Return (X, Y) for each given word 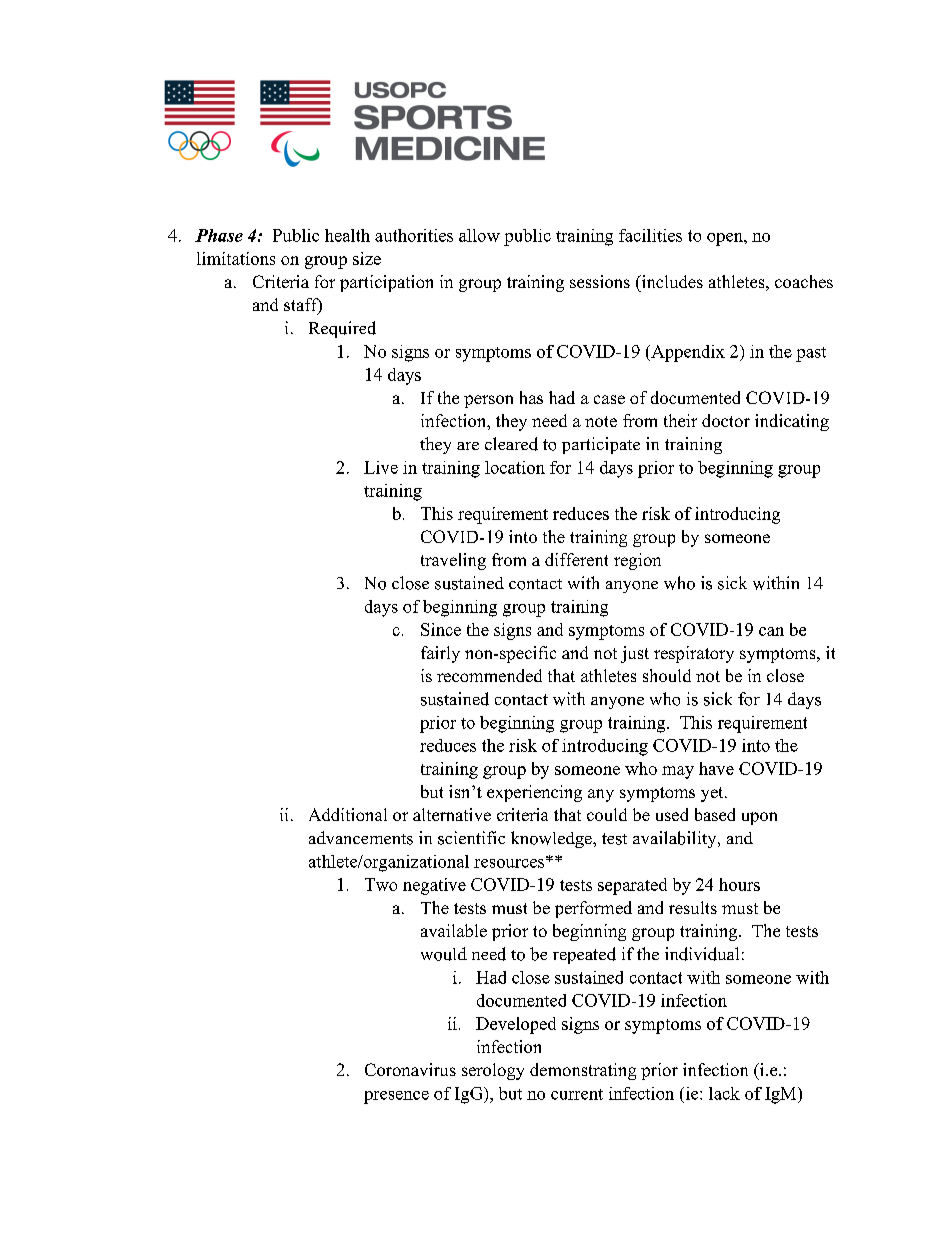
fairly (440, 654)
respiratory (694, 654)
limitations (236, 258)
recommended (489, 675)
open (726, 239)
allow (479, 235)
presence (396, 1097)
